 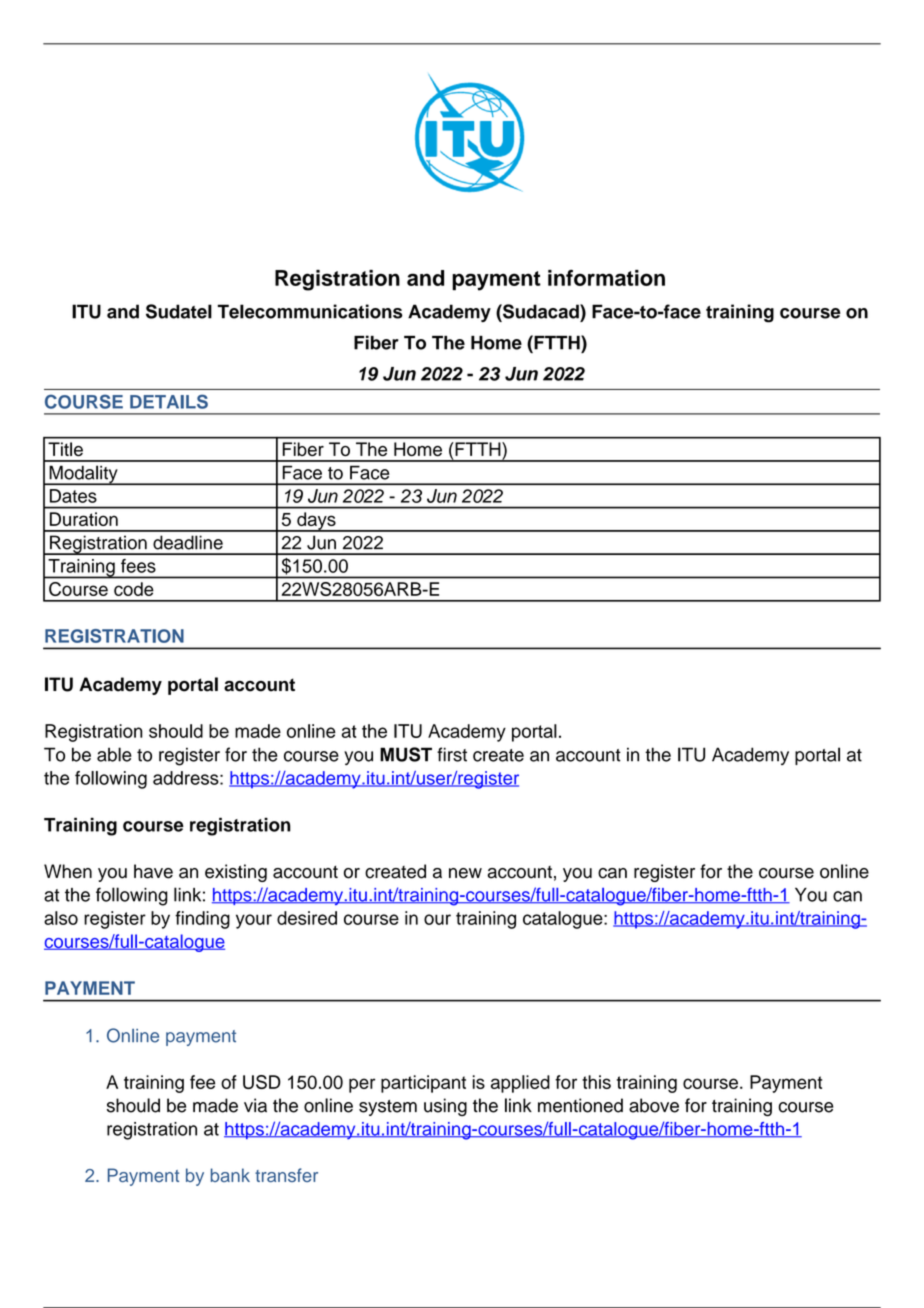 I want to click on DETAILS, so click(x=169, y=401).
